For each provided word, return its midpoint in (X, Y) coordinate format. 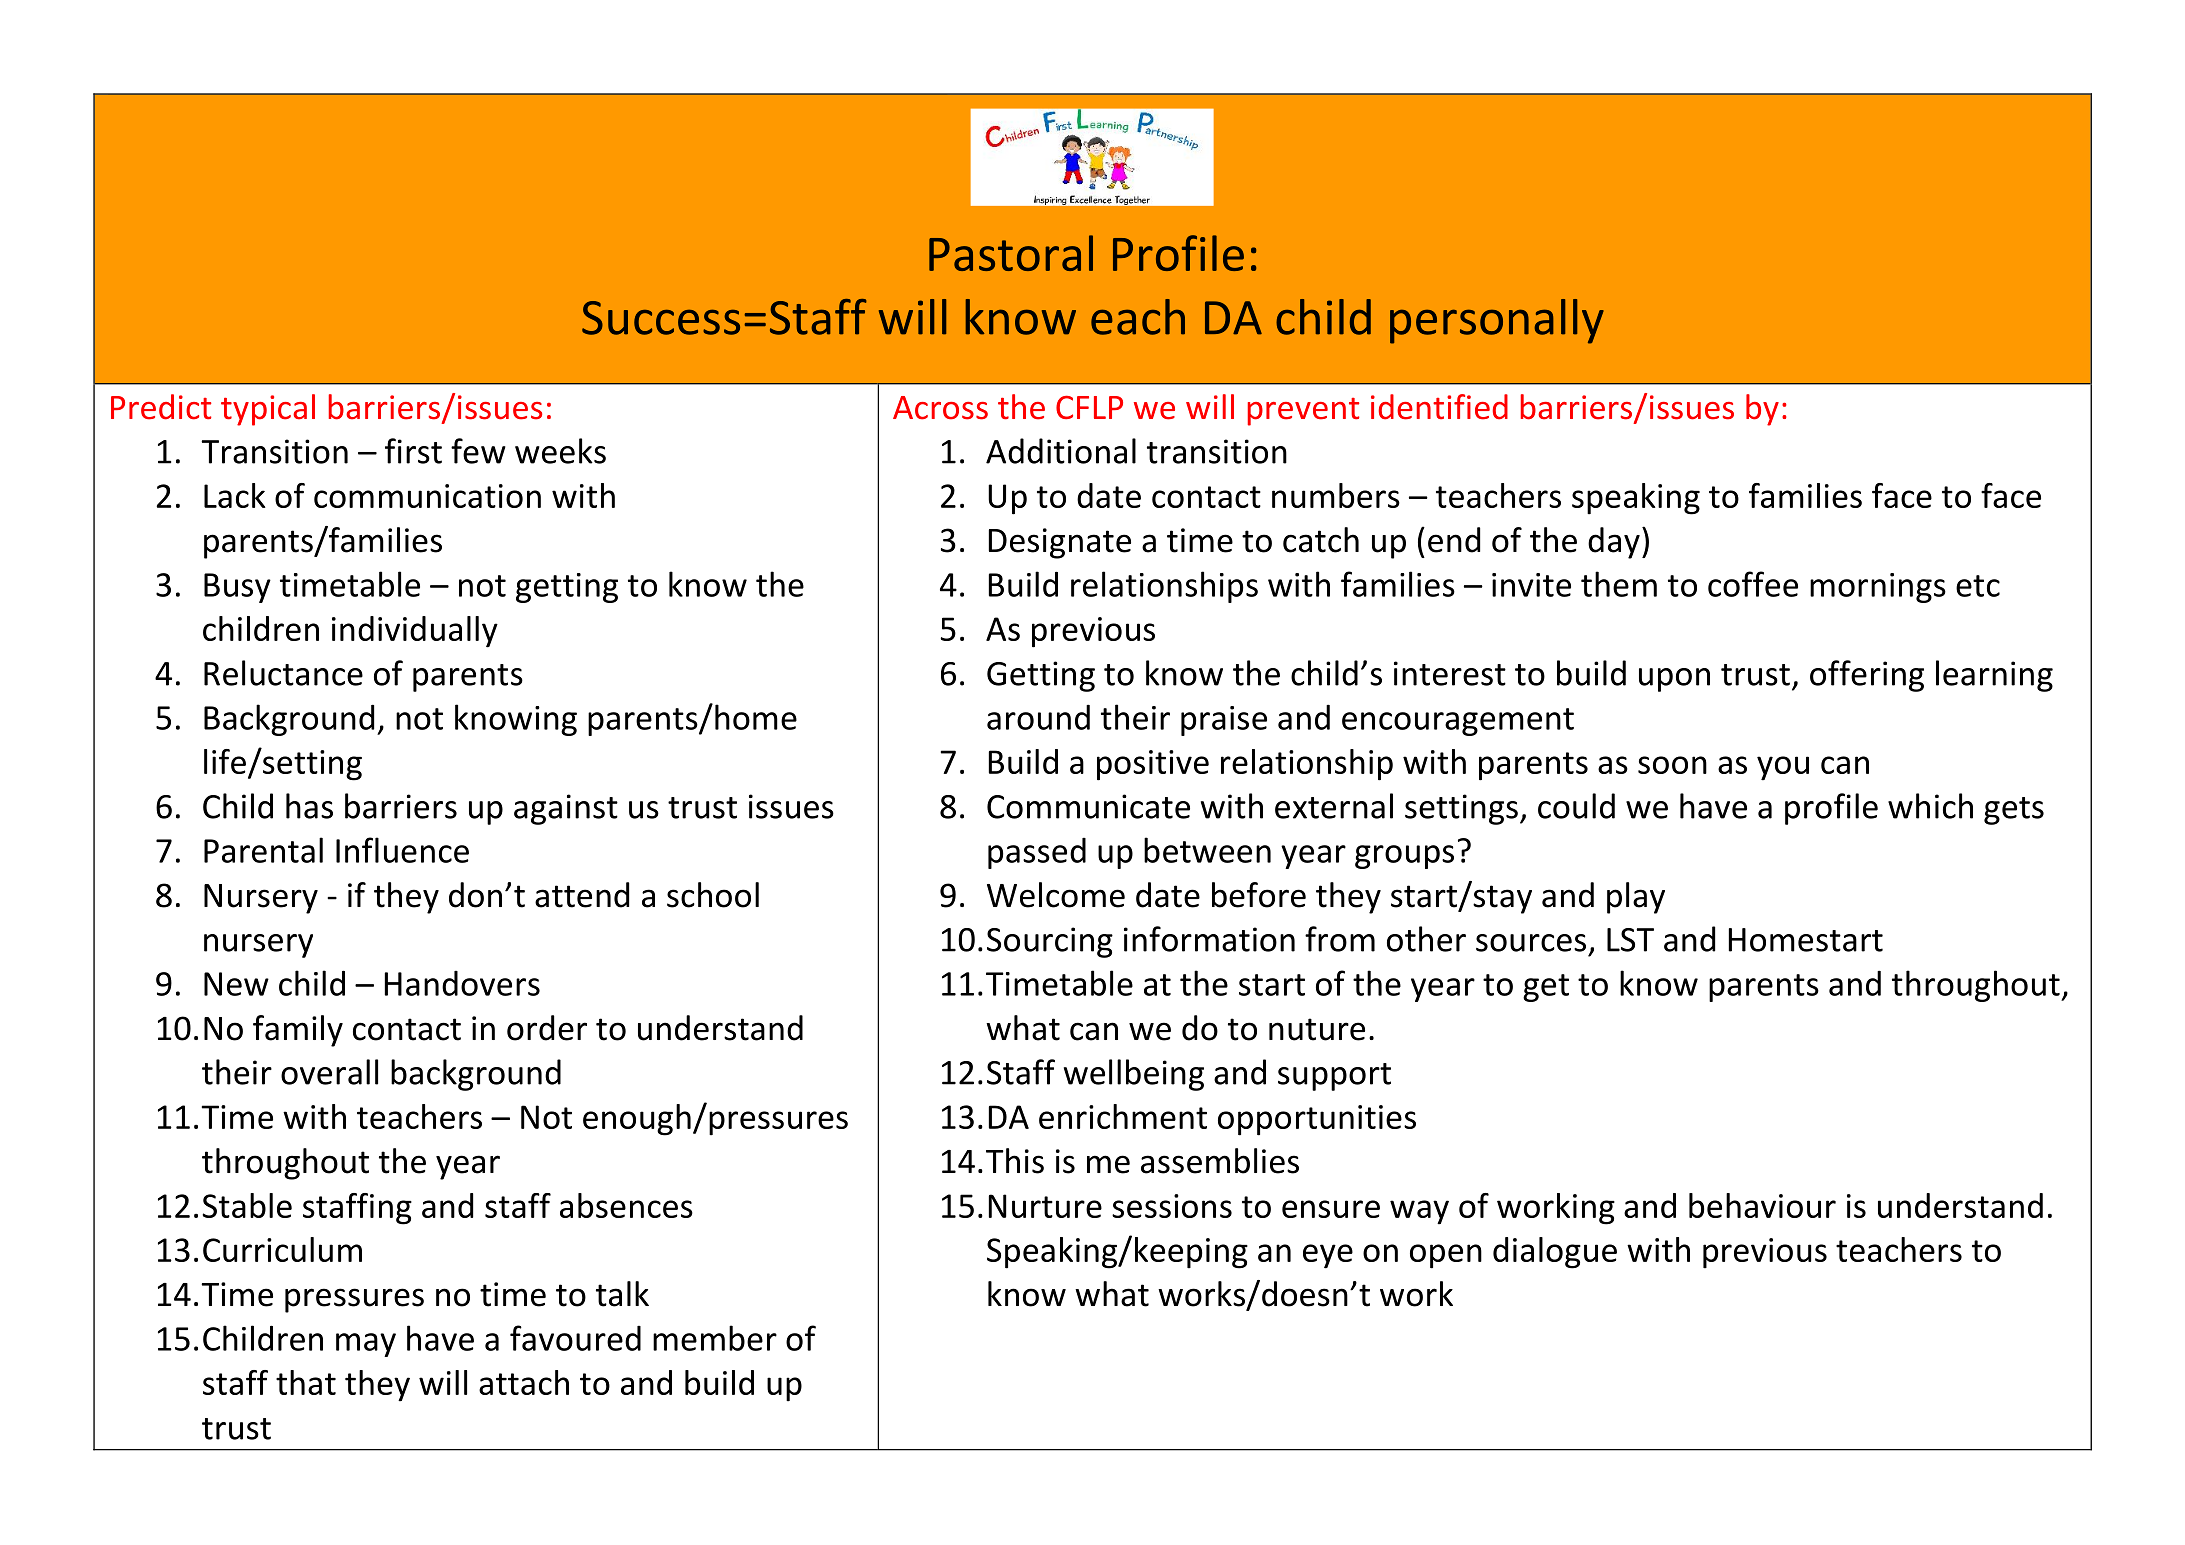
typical (268, 410)
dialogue (1555, 1253)
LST (1630, 940)
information (1209, 939)
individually (415, 632)
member (715, 1338)
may (366, 1345)
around (1038, 717)
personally (1497, 321)
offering (1867, 676)
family (298, 1031)
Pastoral (1011, 253)
